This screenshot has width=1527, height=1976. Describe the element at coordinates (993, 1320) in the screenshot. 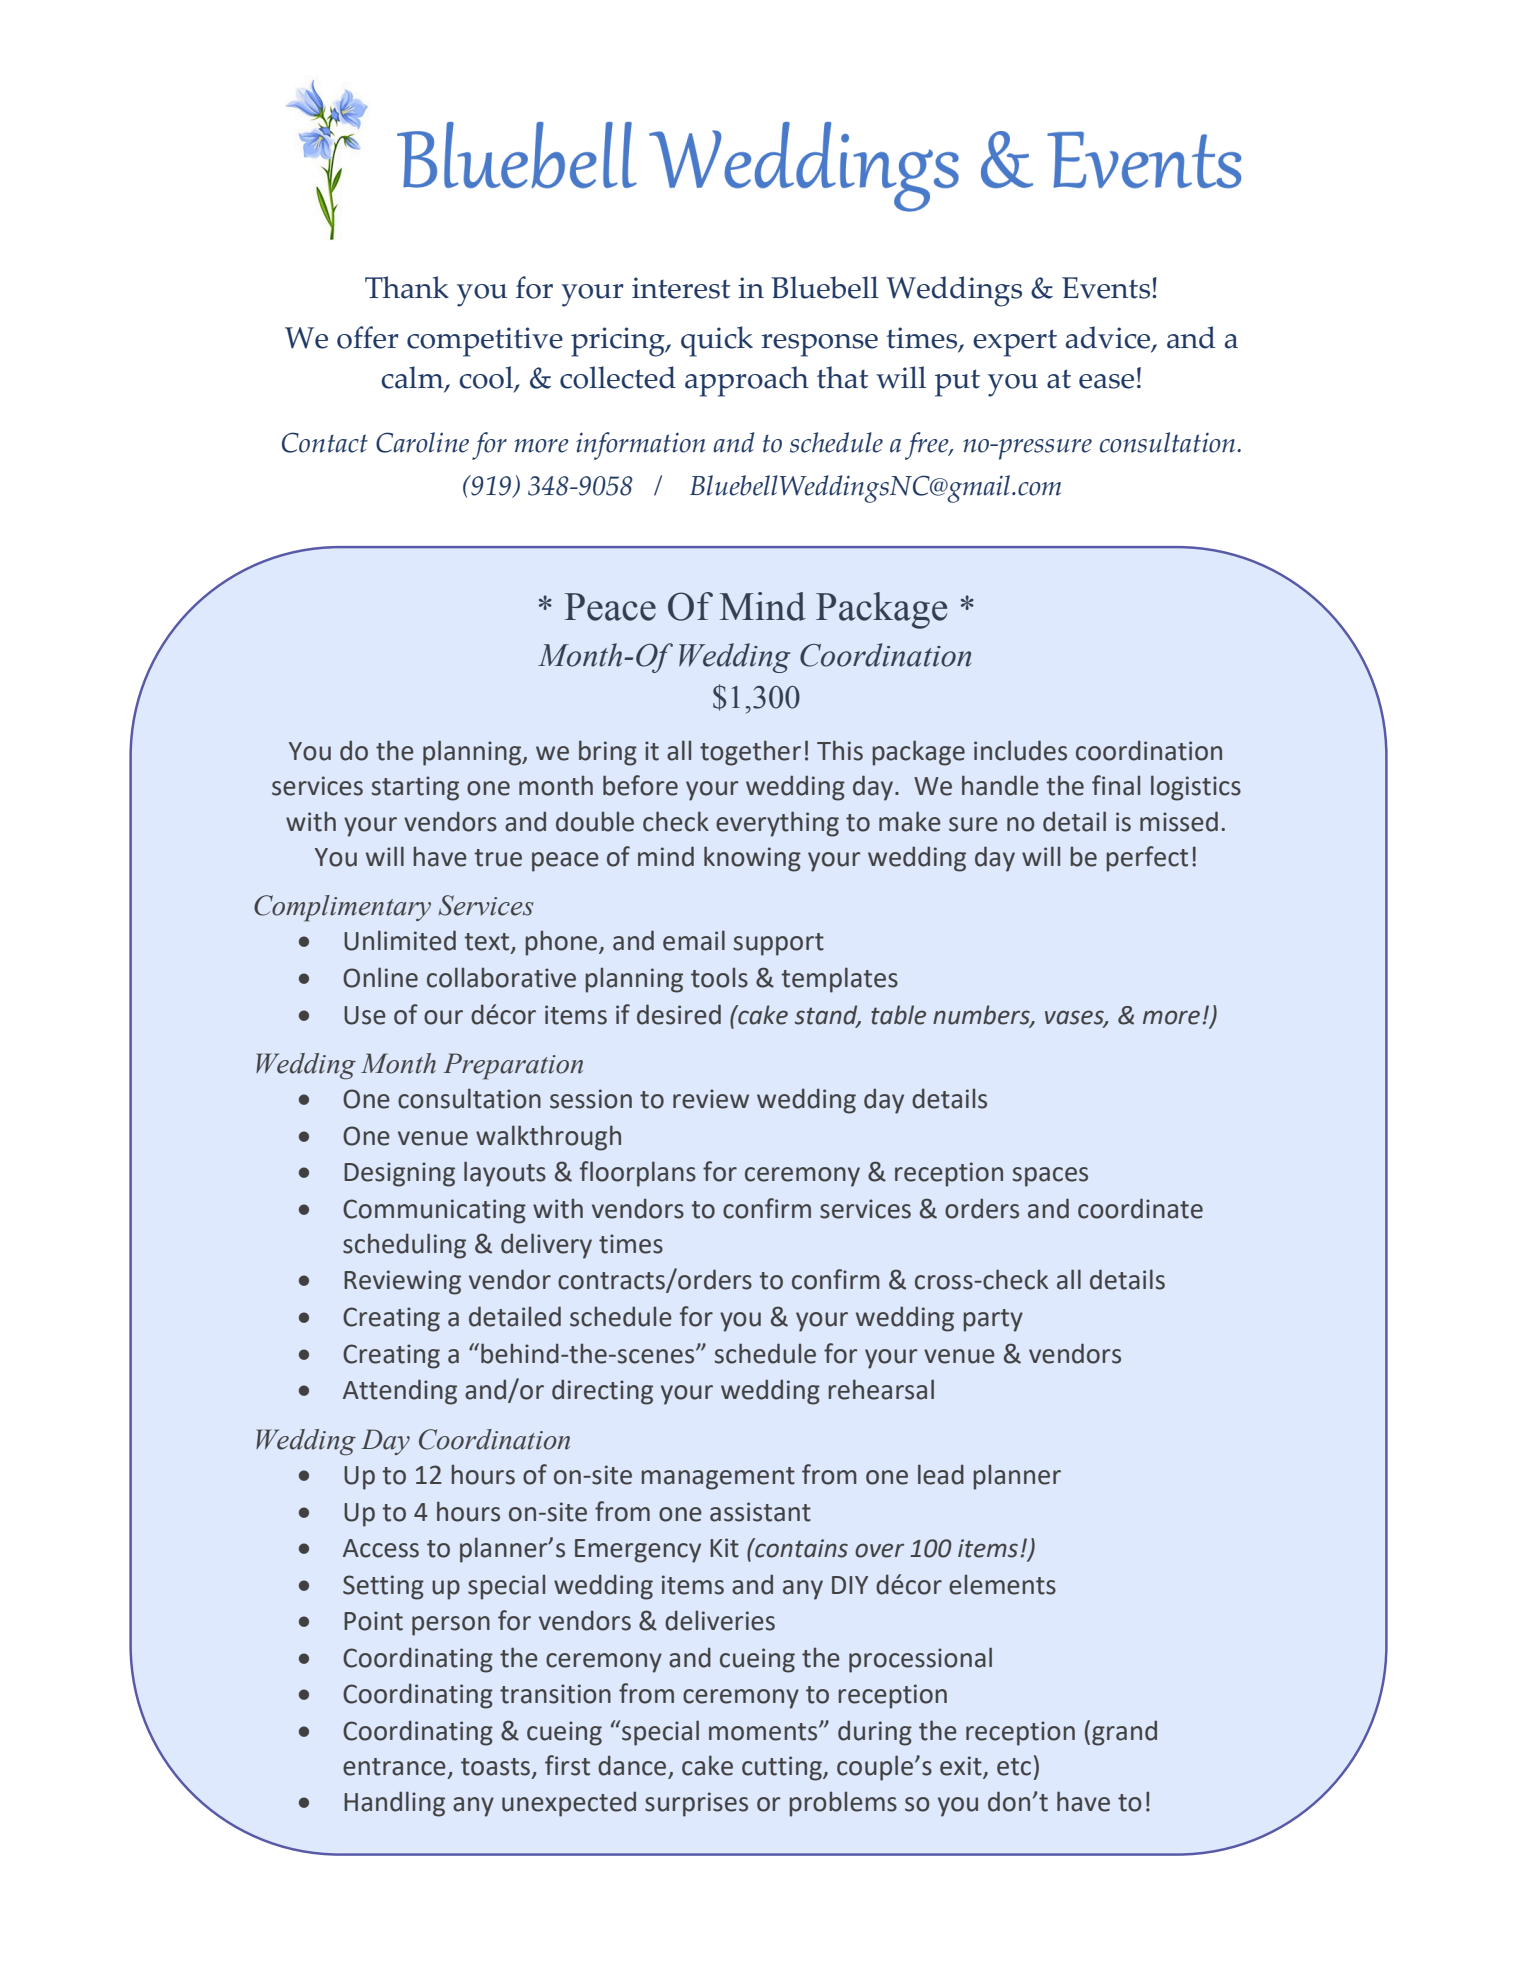

I see `party` at that location.
